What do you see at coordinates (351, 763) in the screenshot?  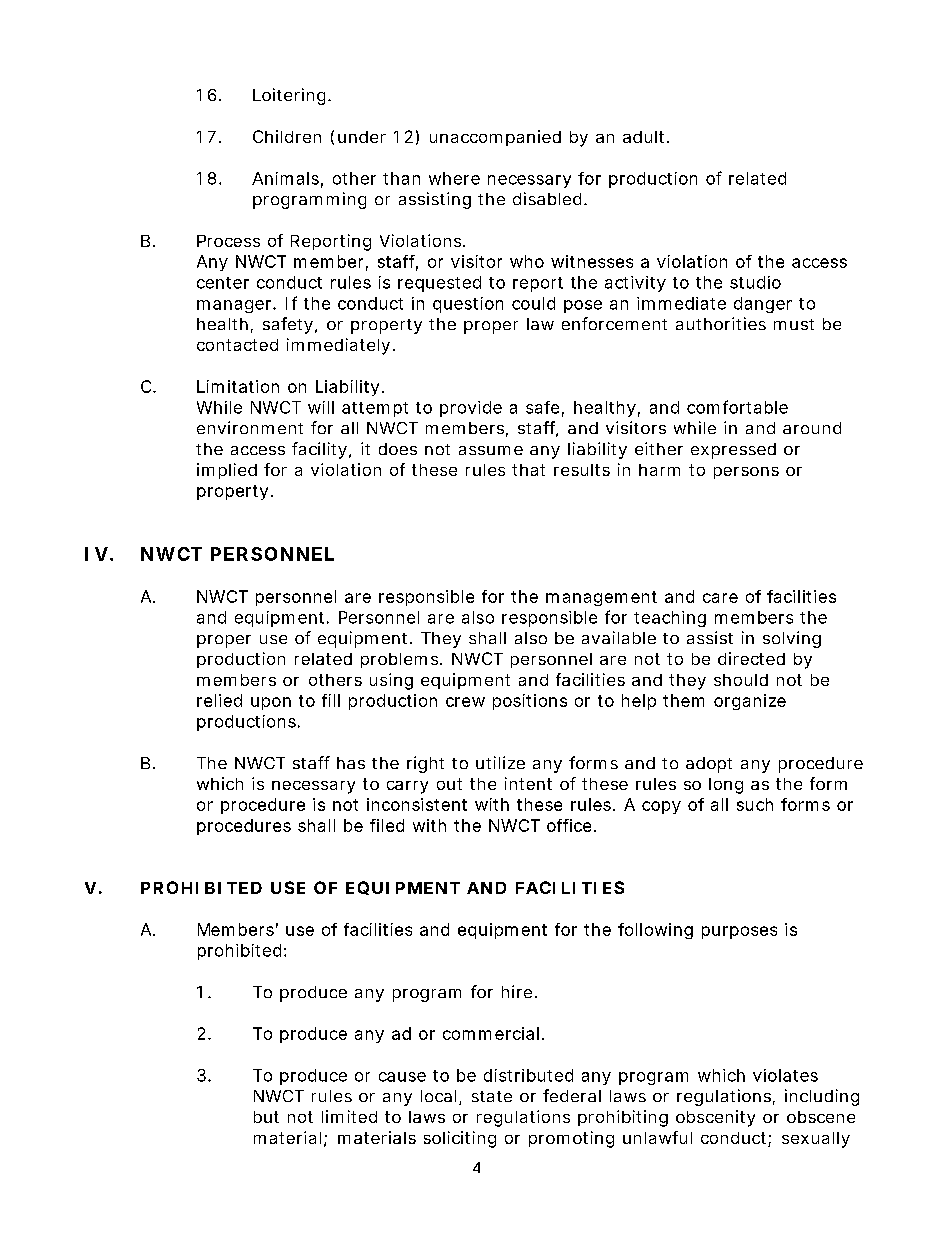 I see `has` at bounding box center [351, 763].
